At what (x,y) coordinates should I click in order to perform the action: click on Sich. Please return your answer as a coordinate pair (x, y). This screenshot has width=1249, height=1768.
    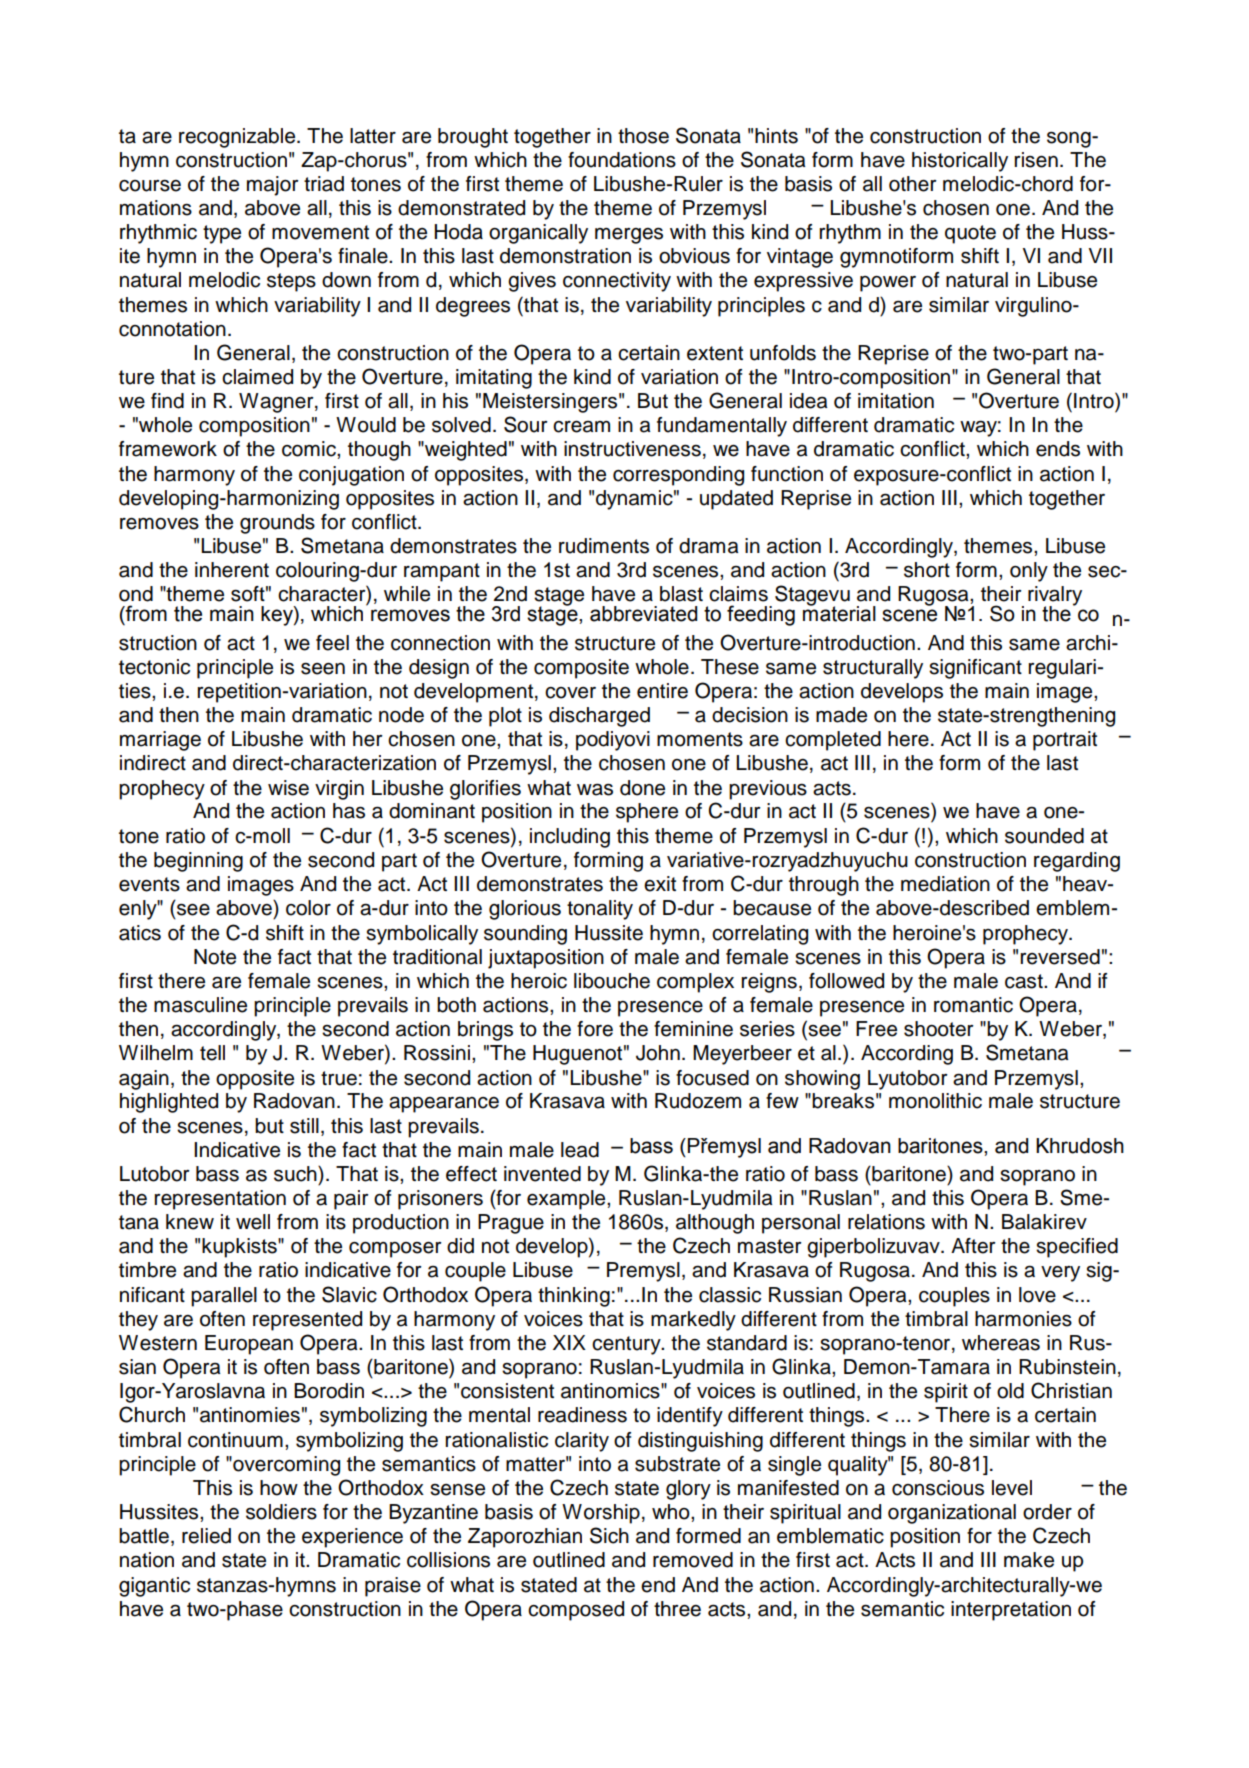
    Looking at the image, I should click on (609, 1535).
